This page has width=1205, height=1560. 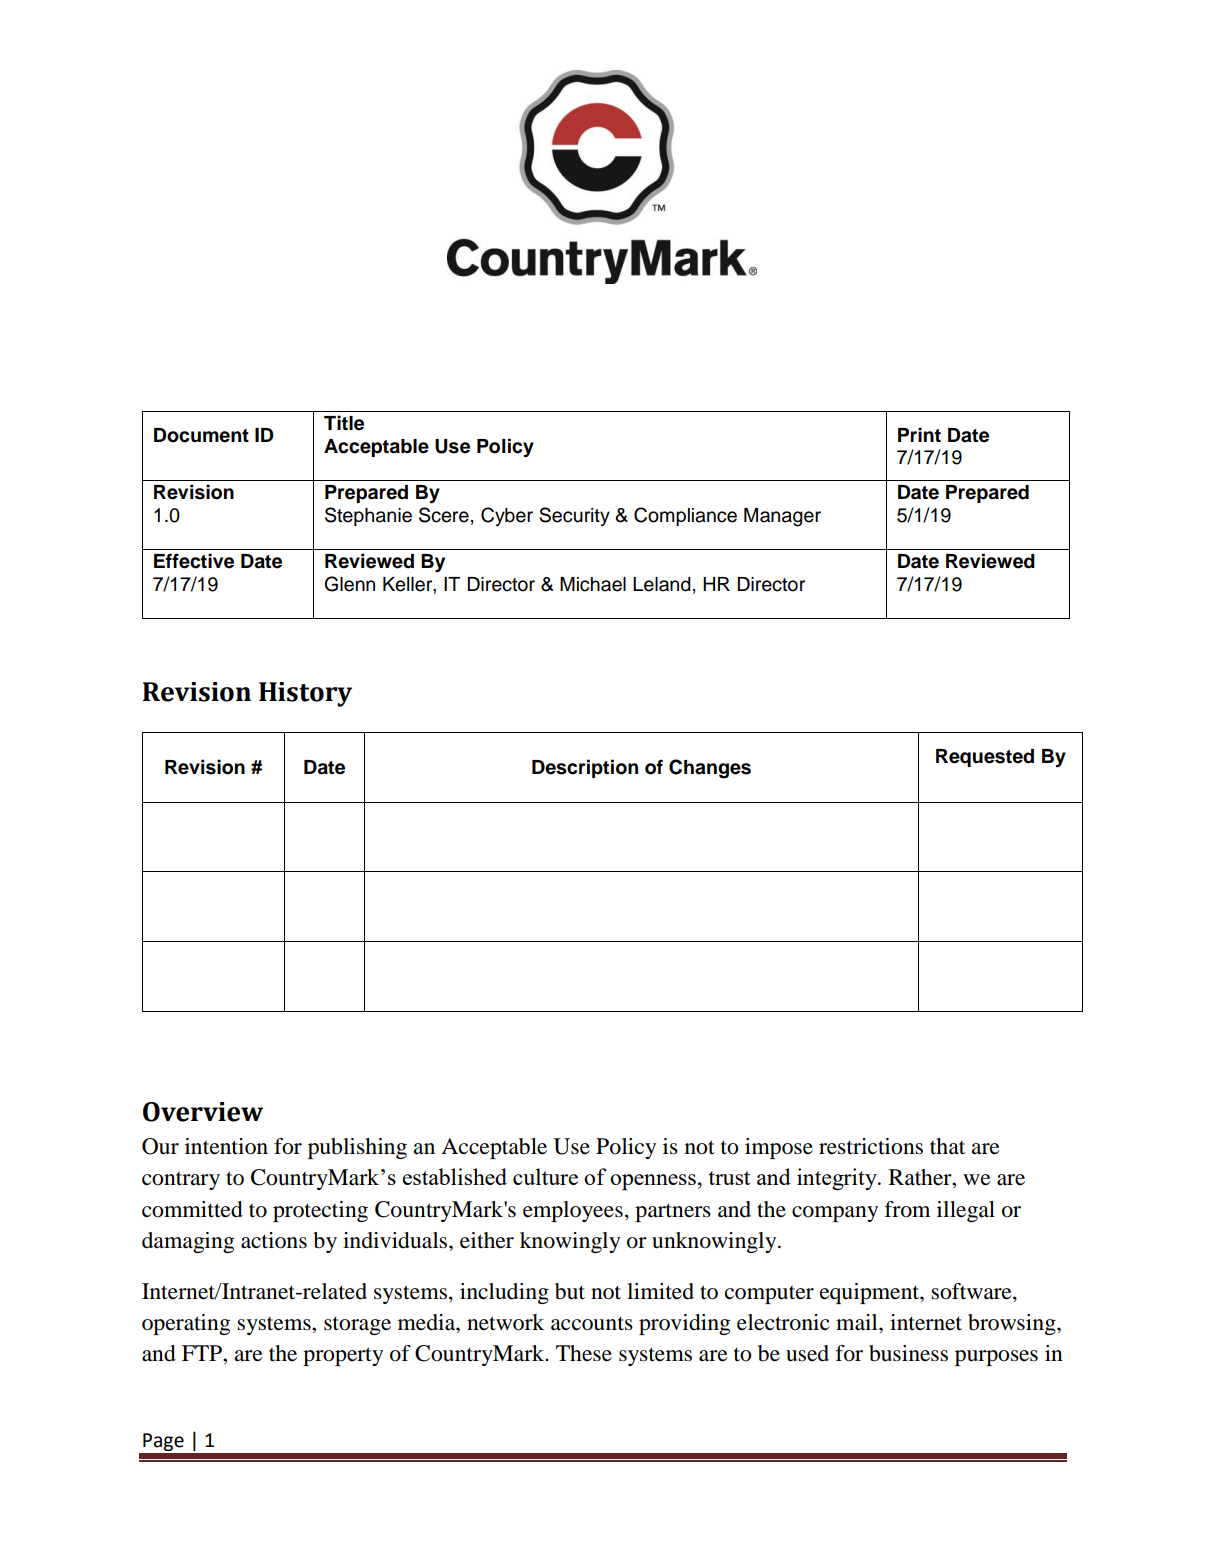 I want to click on FTP, so click(x=203, y=1353).
